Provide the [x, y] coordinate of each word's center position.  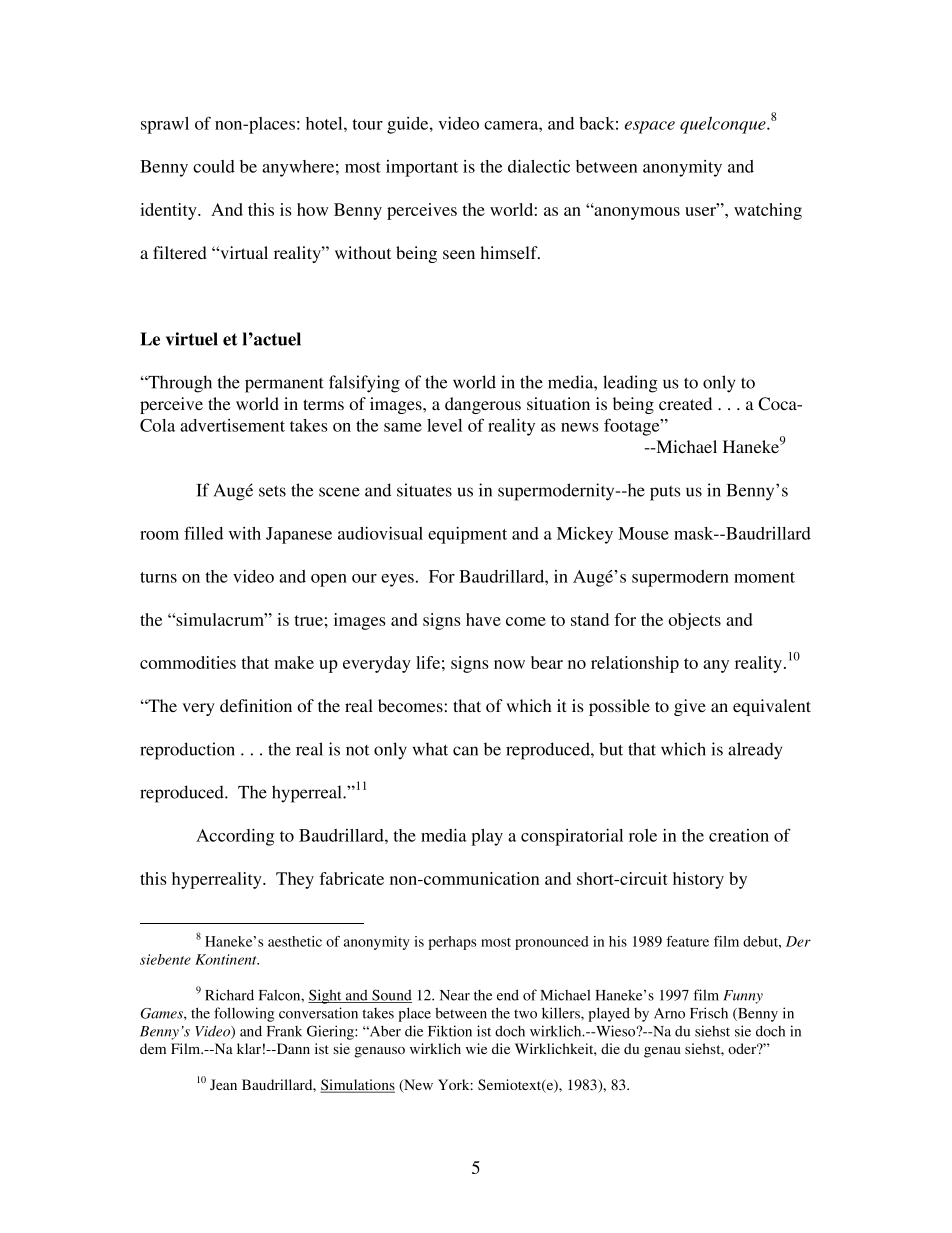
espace [650, 127]
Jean [223, 1084]
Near [455, 995]
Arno [669, 1013]
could [214, 166]
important [422, 168]
